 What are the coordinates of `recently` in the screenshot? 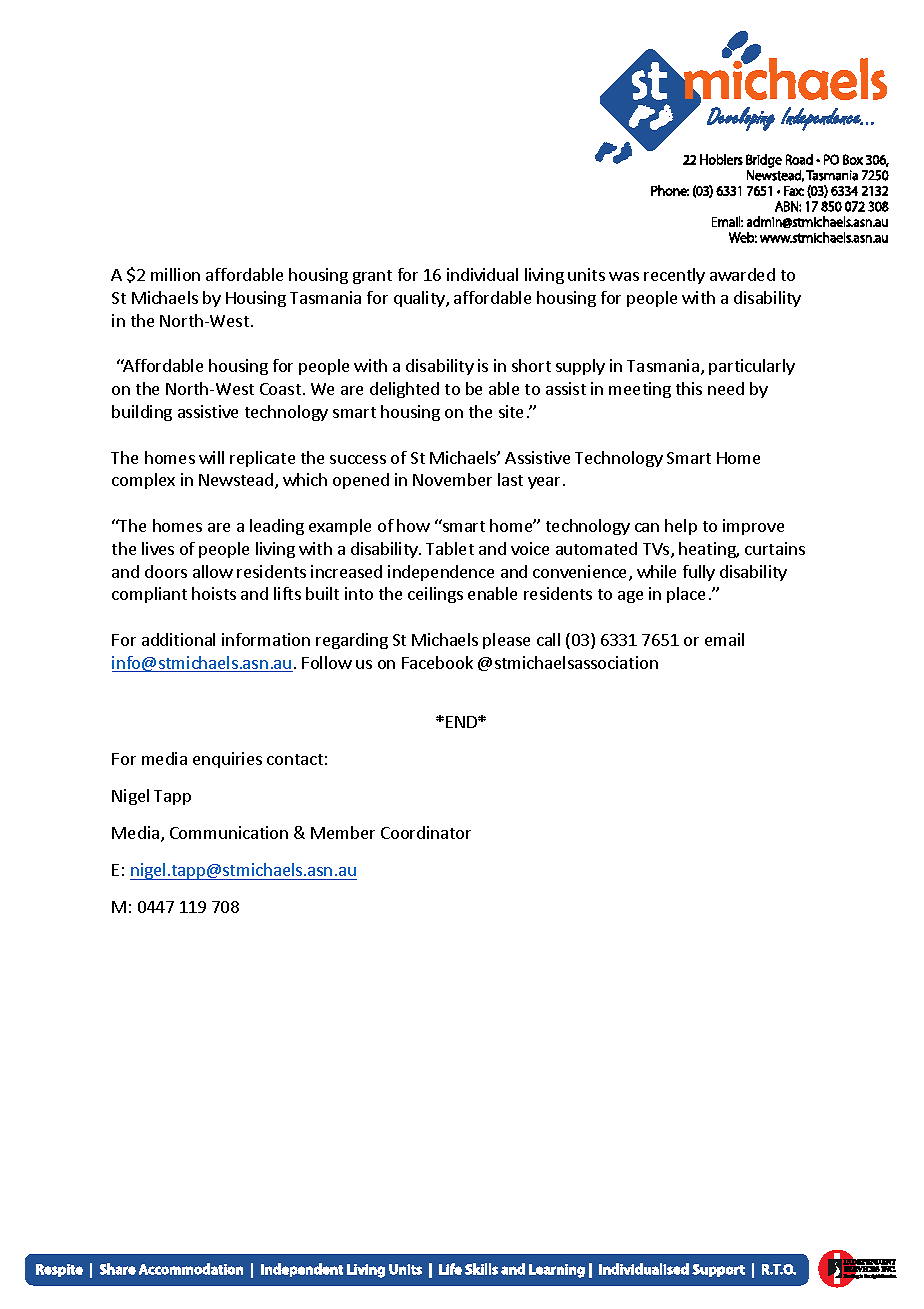 It's located at (674, 276).
